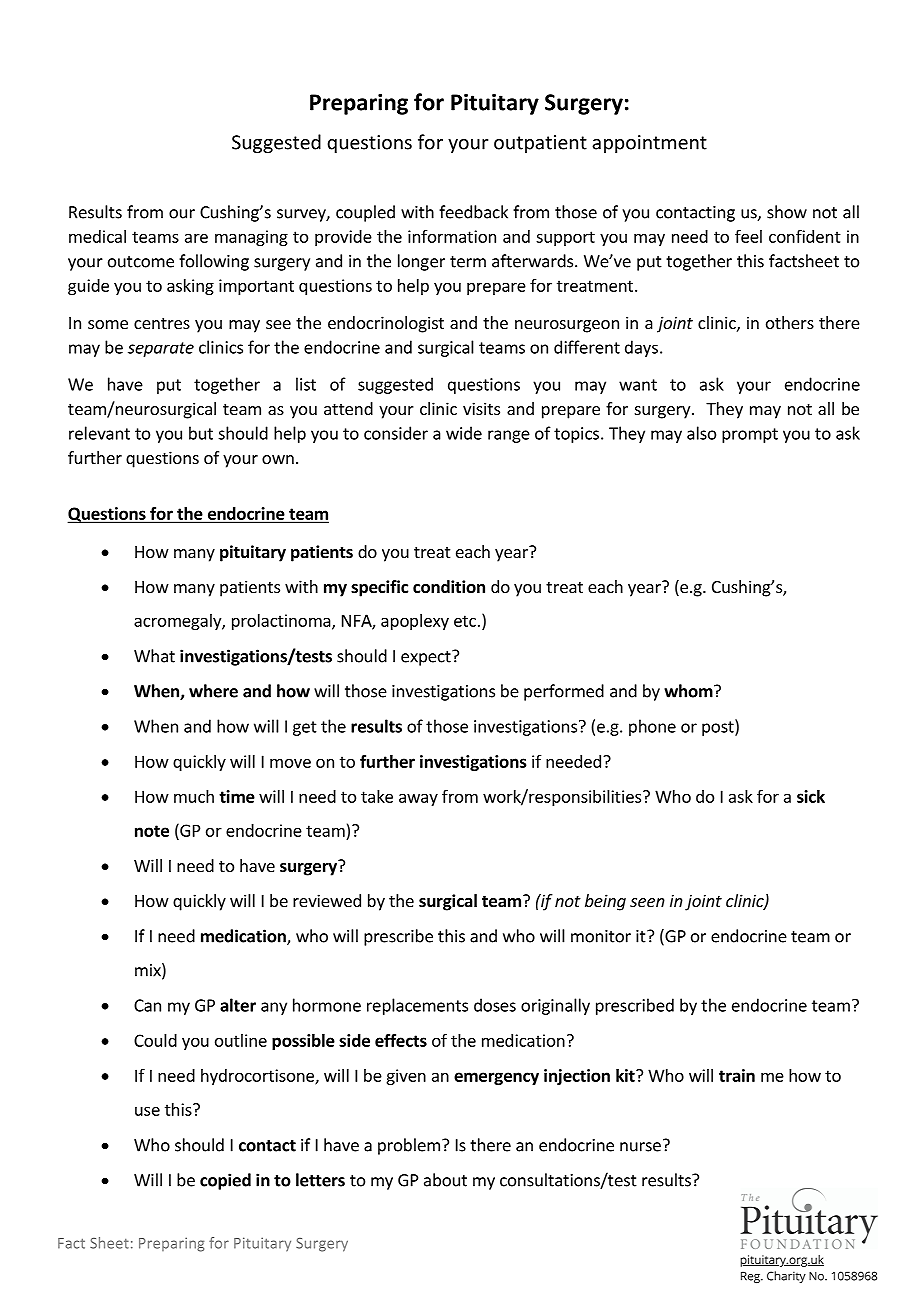  Describe the element at coordinates (688, 691) in the image. I see `whom` at that location.
